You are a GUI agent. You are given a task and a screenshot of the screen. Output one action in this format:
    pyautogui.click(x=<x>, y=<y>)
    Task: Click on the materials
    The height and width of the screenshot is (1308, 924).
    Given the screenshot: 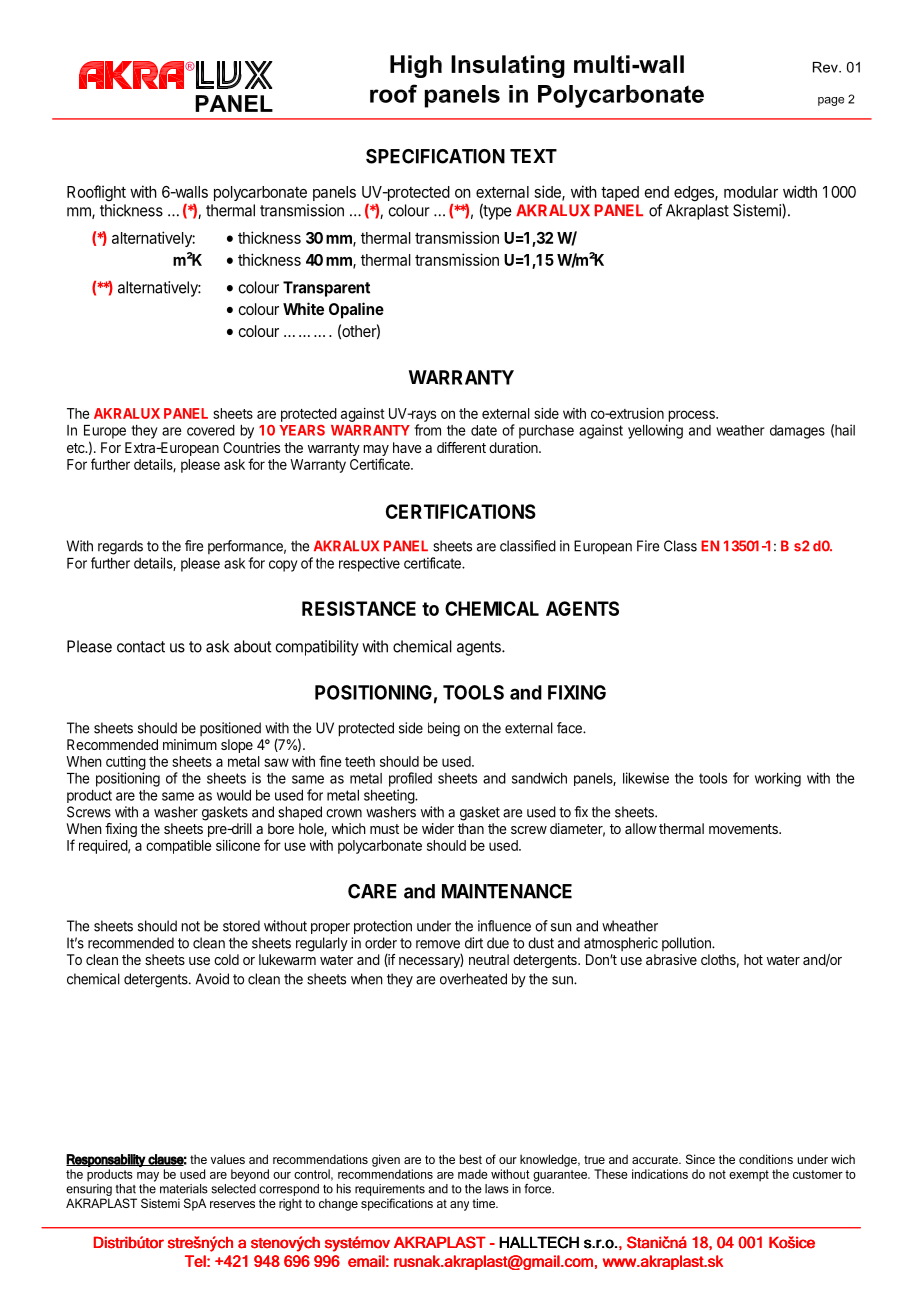 What is the action you would take?
    pyautogui.click(x=184, y=1189)
